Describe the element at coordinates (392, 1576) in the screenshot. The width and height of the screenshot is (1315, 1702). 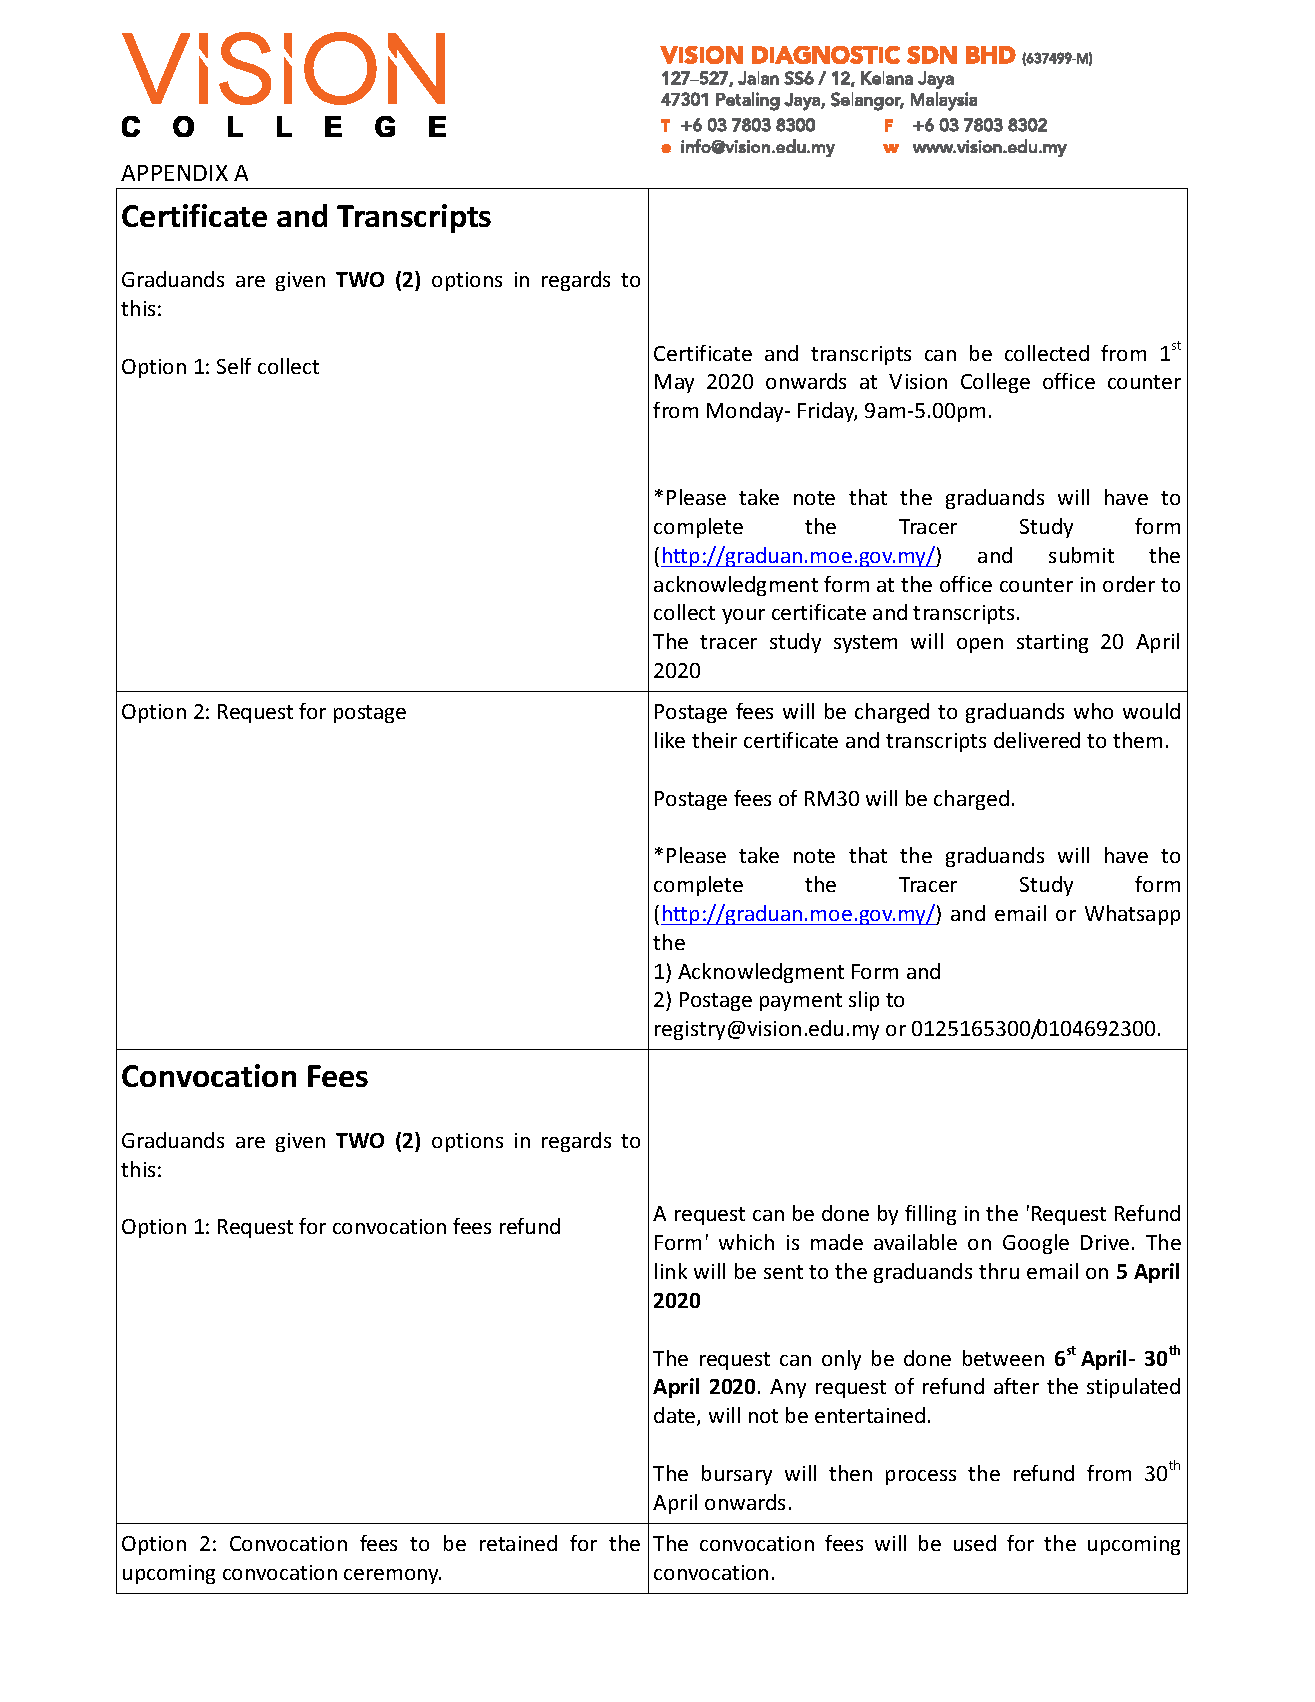
I see `ceremony` at that location.
